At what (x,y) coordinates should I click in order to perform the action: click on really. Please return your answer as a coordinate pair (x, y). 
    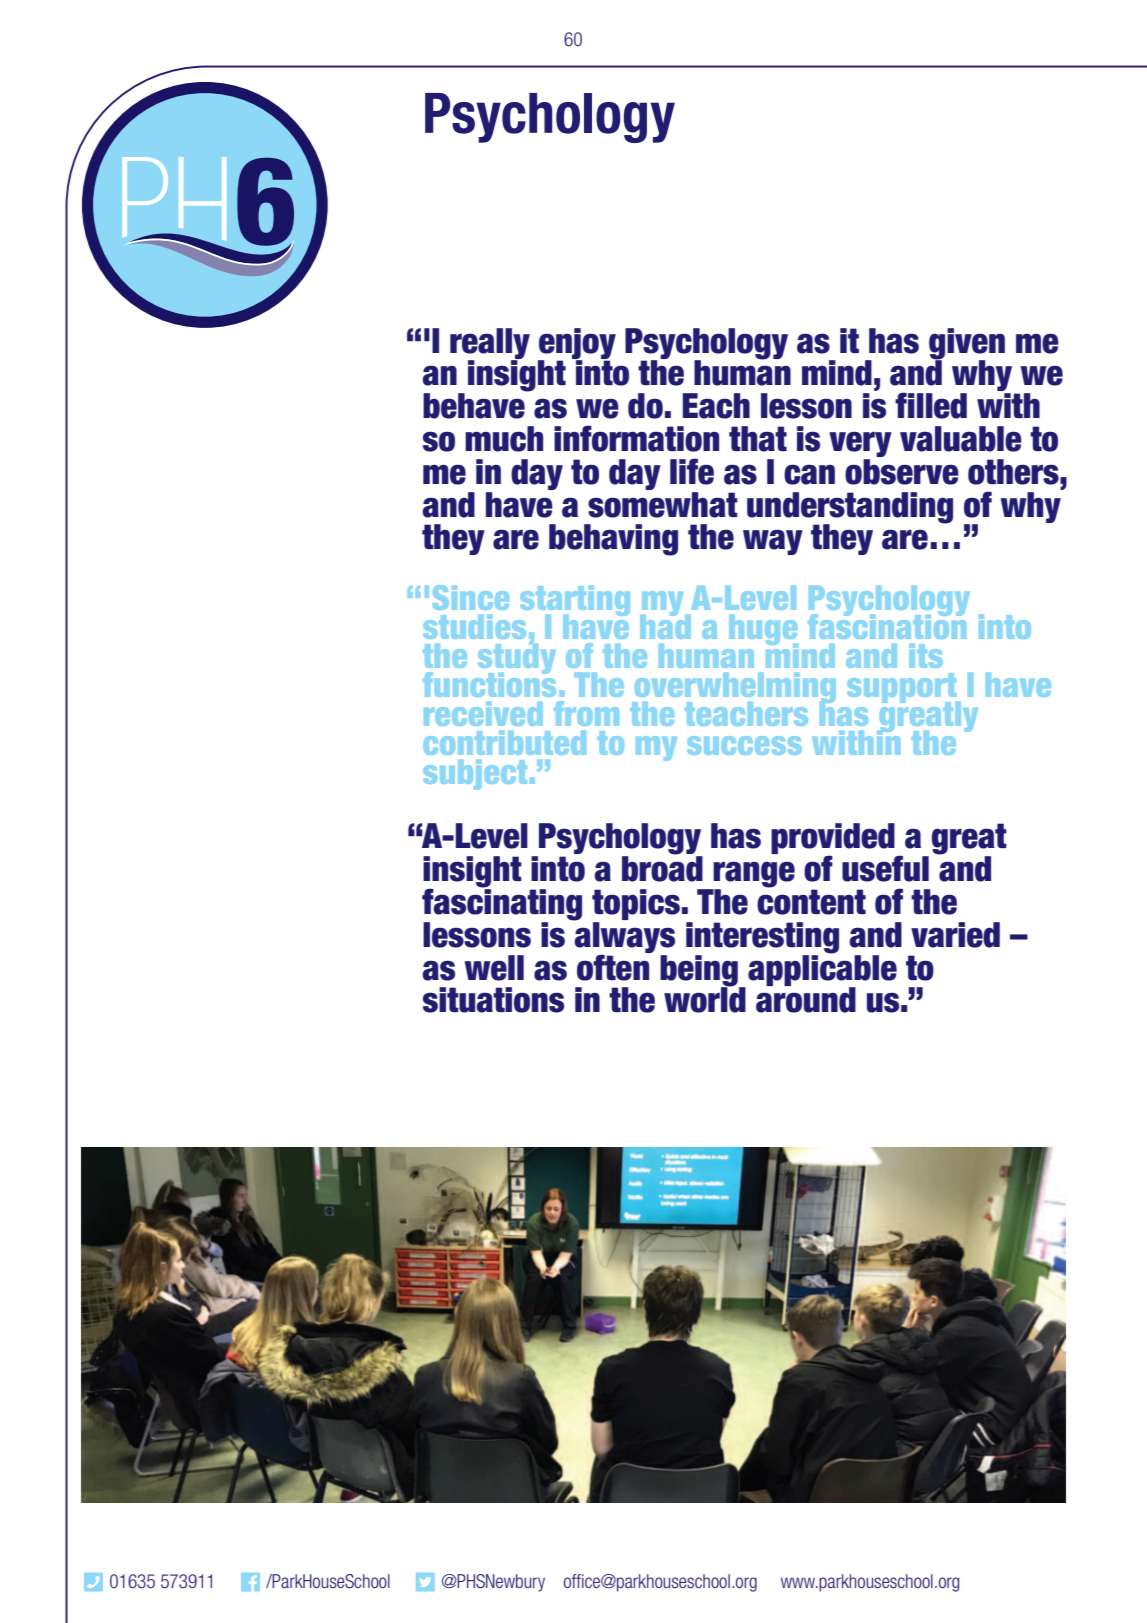
    Looking at the image, I should click on (490, 344).
